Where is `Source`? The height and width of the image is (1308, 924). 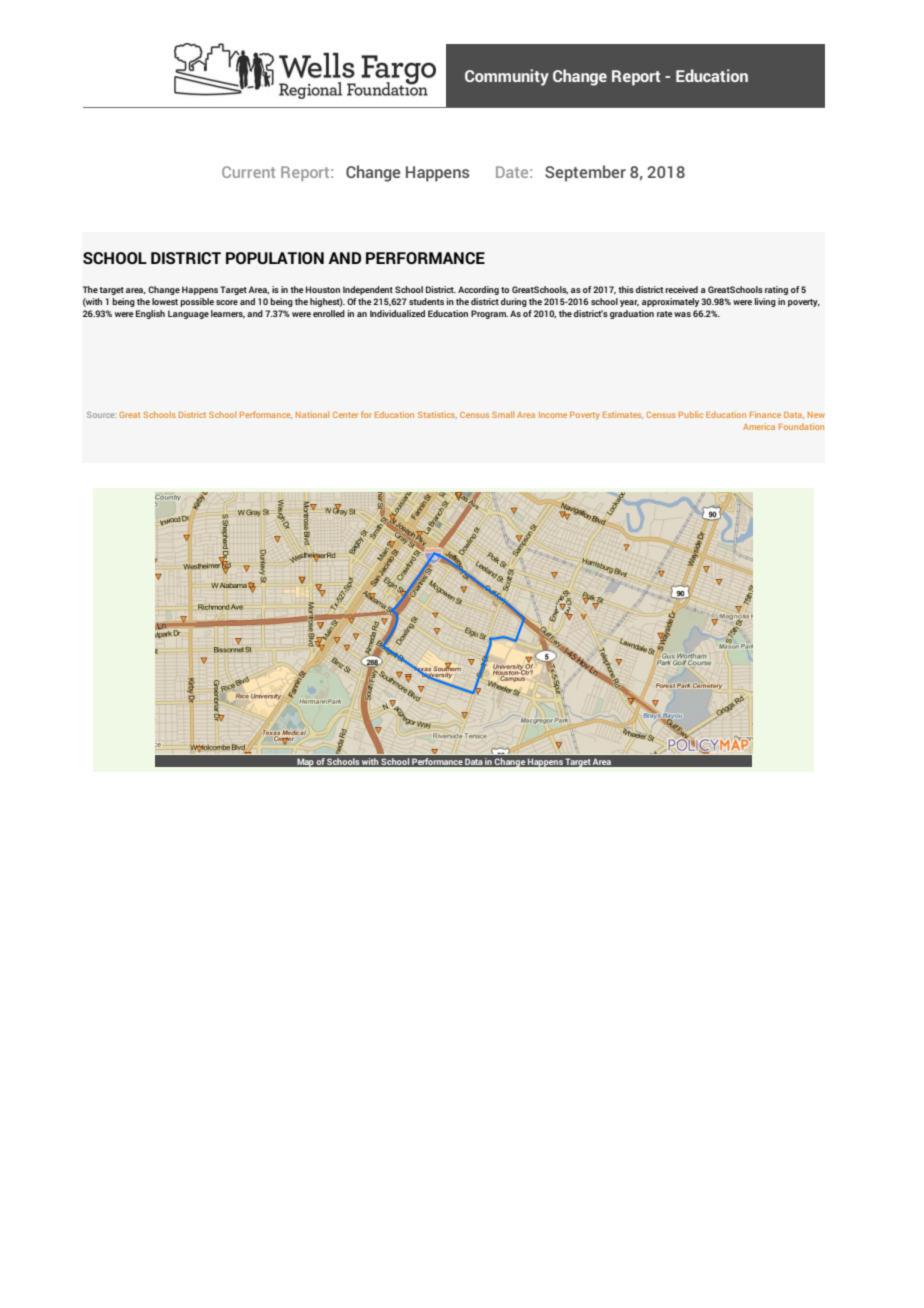
Source is located at coordinates (101, 415).
